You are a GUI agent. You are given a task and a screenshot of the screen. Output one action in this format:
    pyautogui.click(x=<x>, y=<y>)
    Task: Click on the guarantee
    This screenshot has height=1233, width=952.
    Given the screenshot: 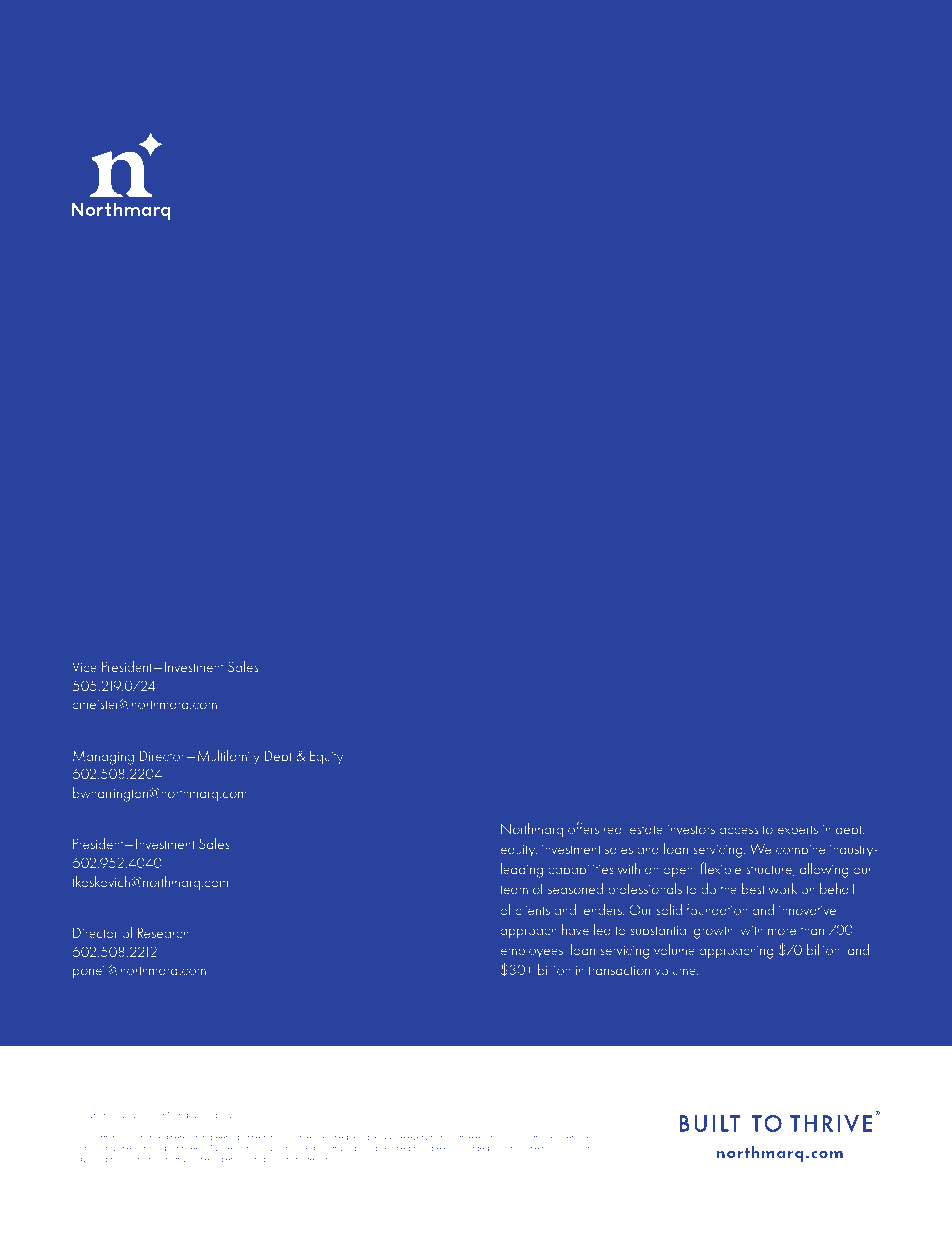 What is the action you would take?
    pyautogui.click(x=182, y=1151)
